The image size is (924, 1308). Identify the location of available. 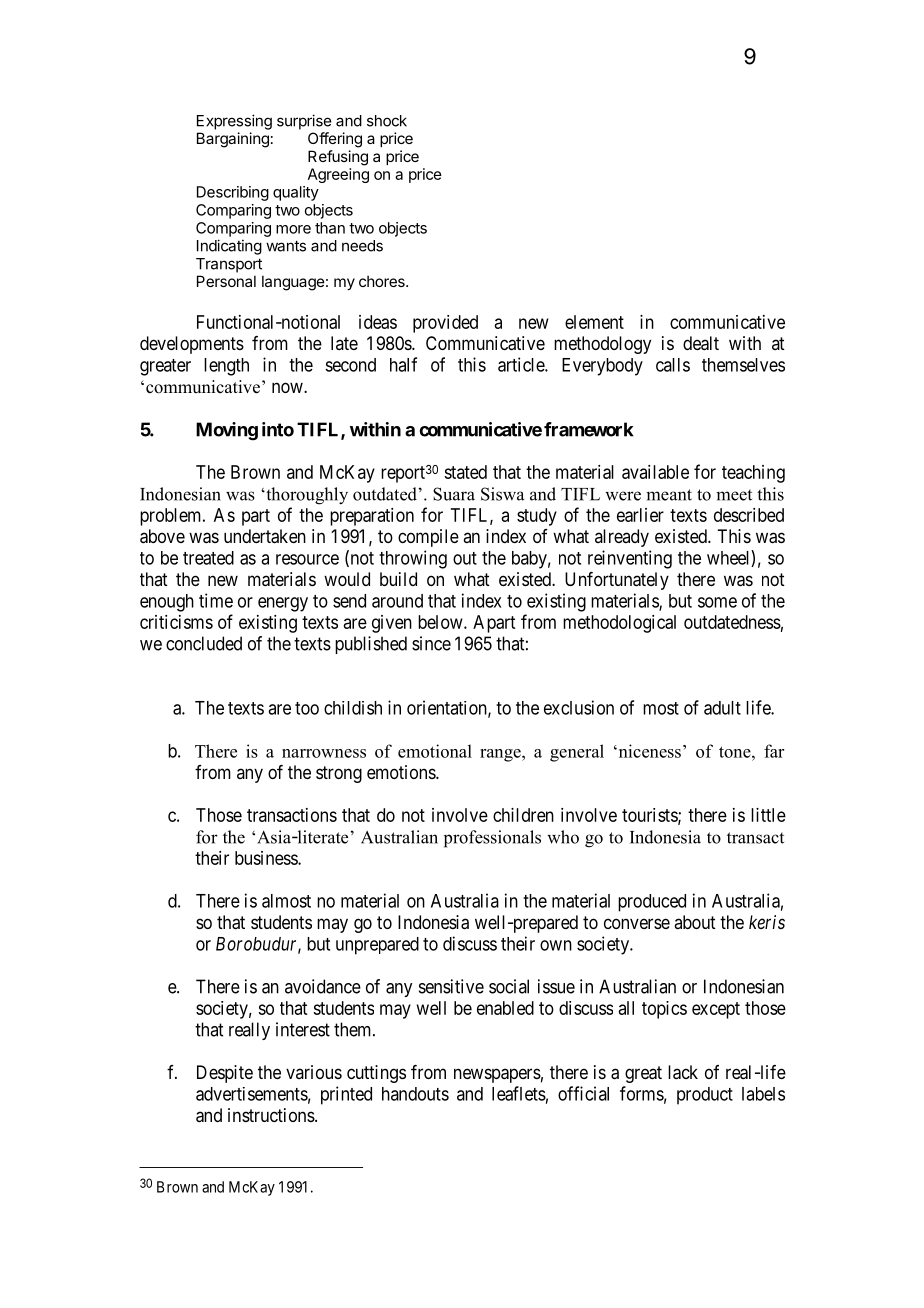
(655, 472).
